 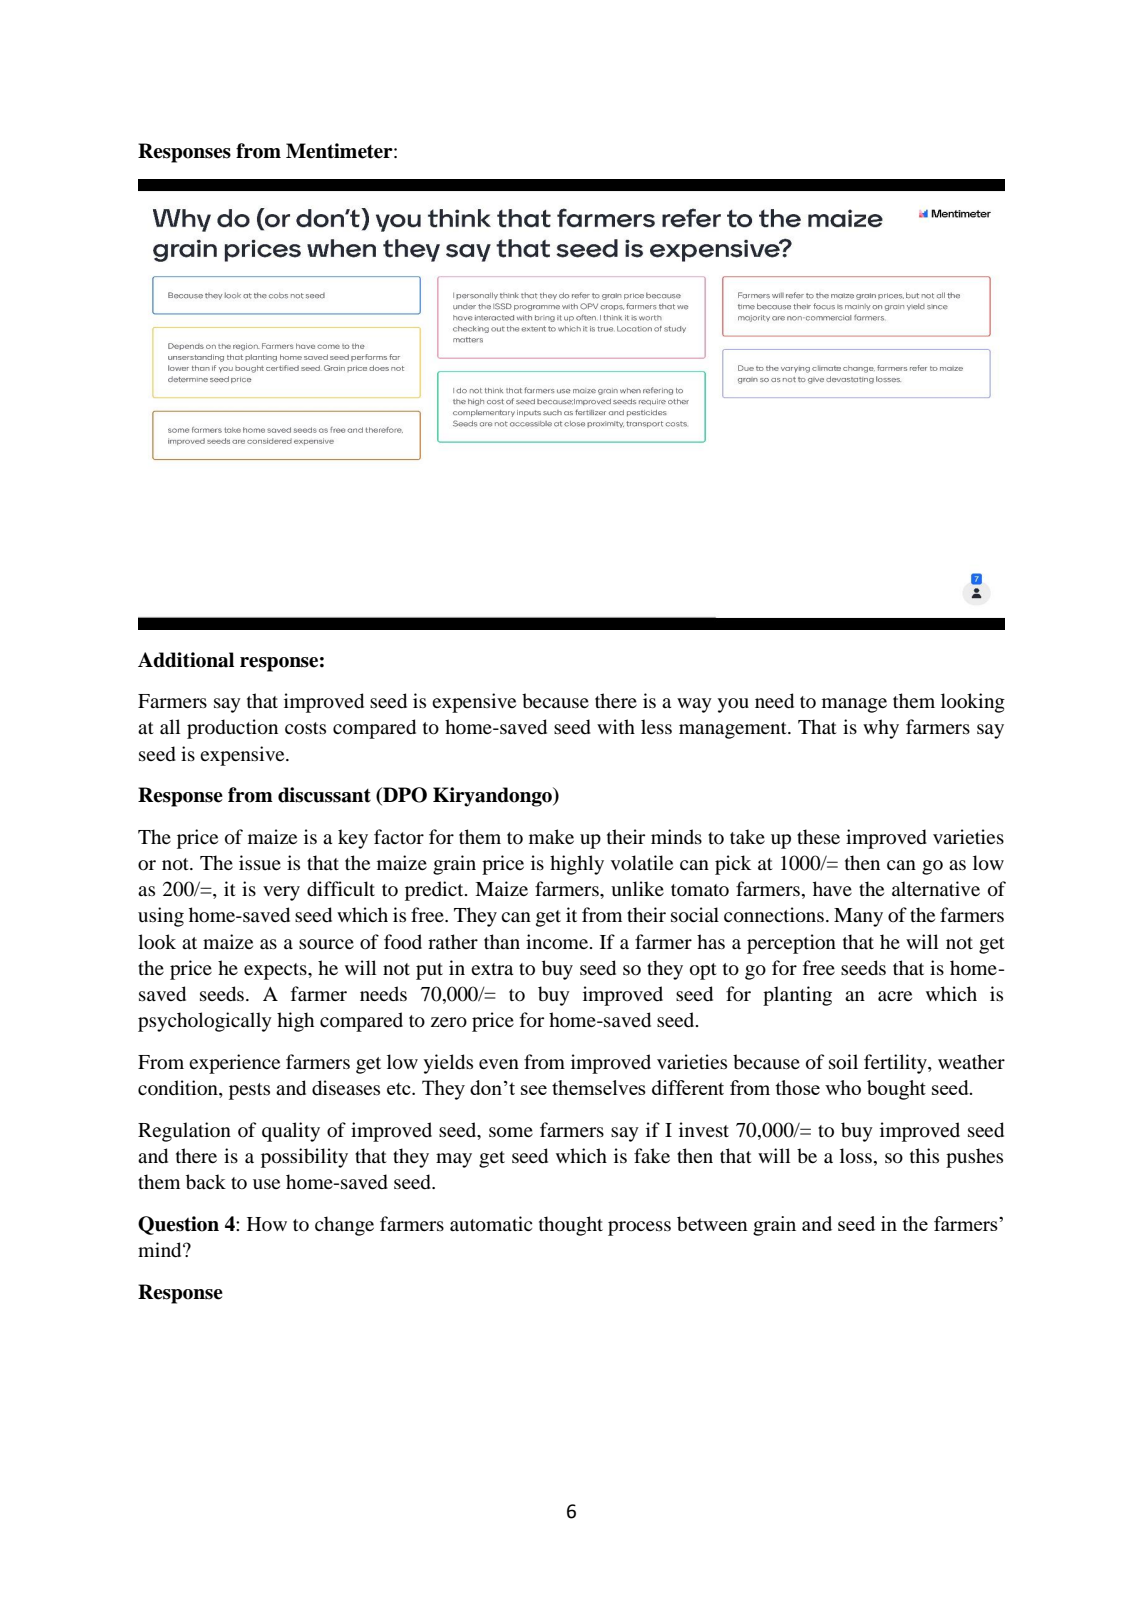 What do you see at coordinates (881, 729) in the screenshot?
I see `why` at bounding box center [881, 729].
